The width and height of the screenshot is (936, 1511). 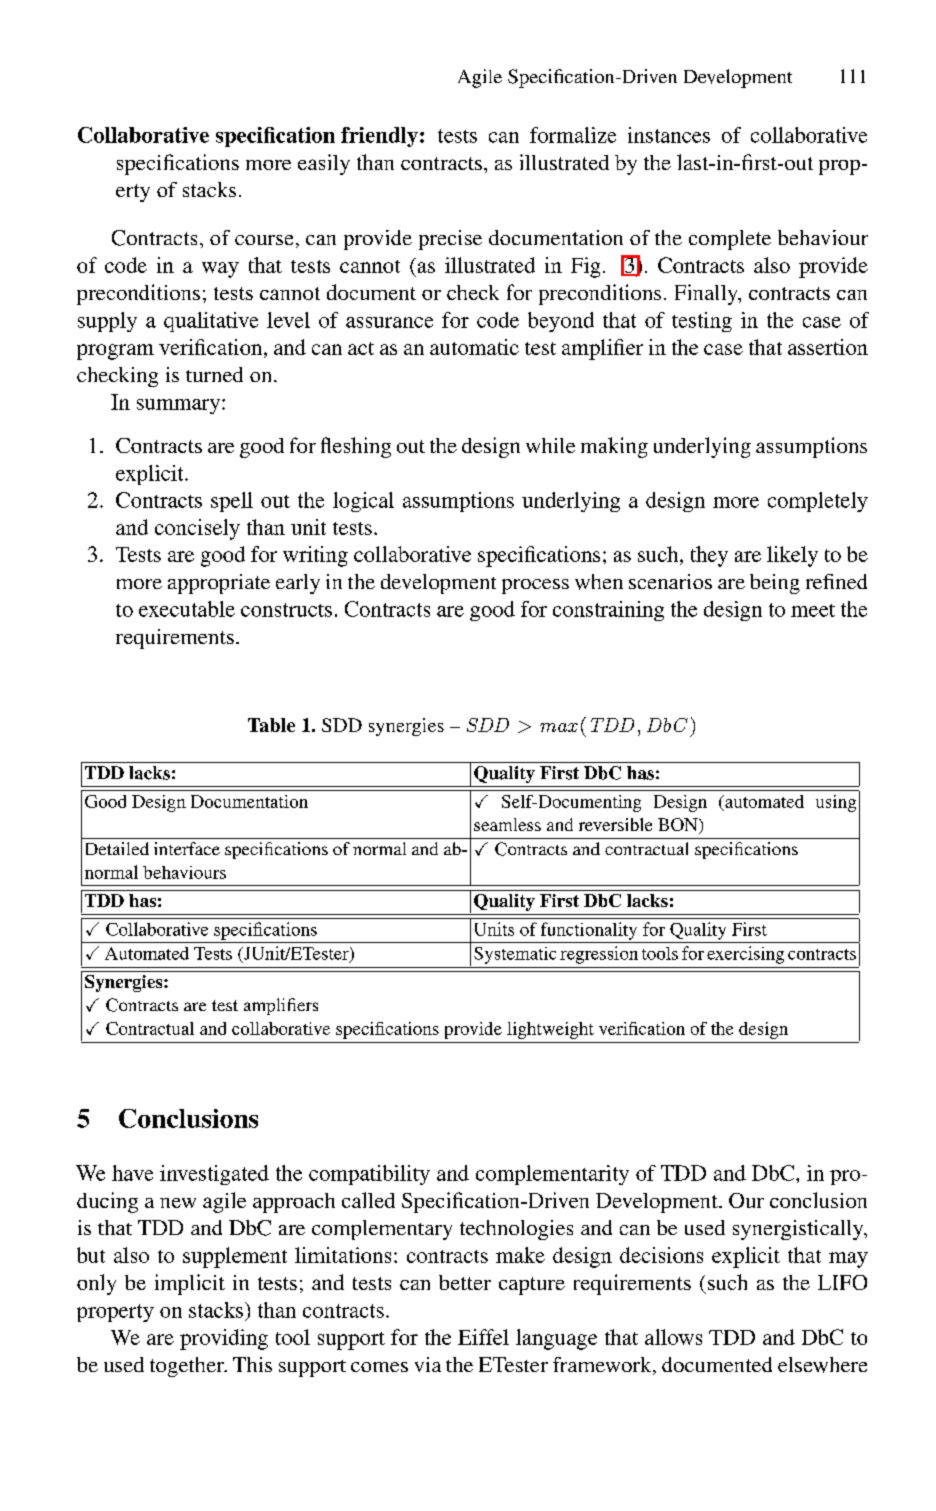 I want to click on precise, so click(x=450, y=240).
